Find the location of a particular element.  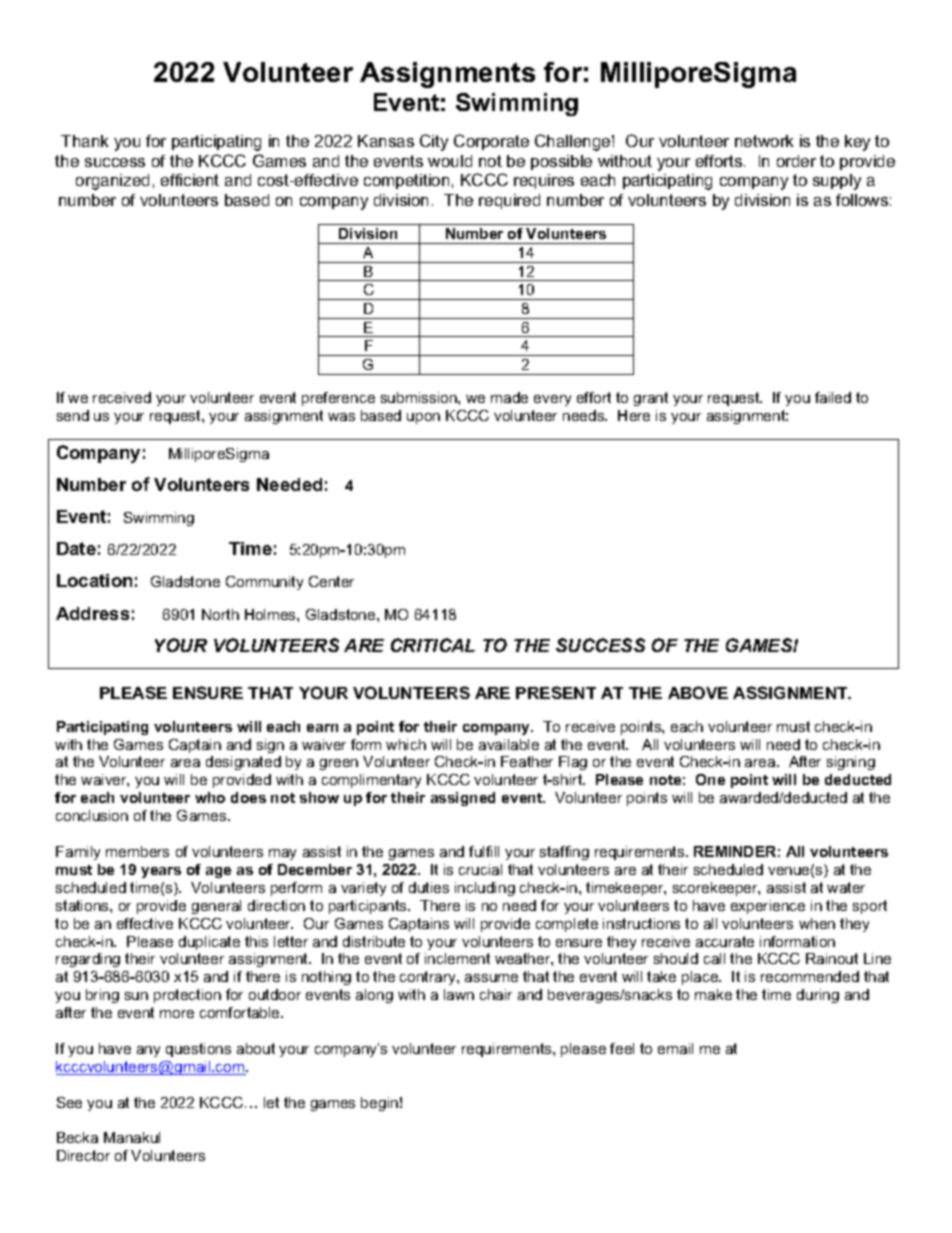

made is located at coordinates (509, 397).
